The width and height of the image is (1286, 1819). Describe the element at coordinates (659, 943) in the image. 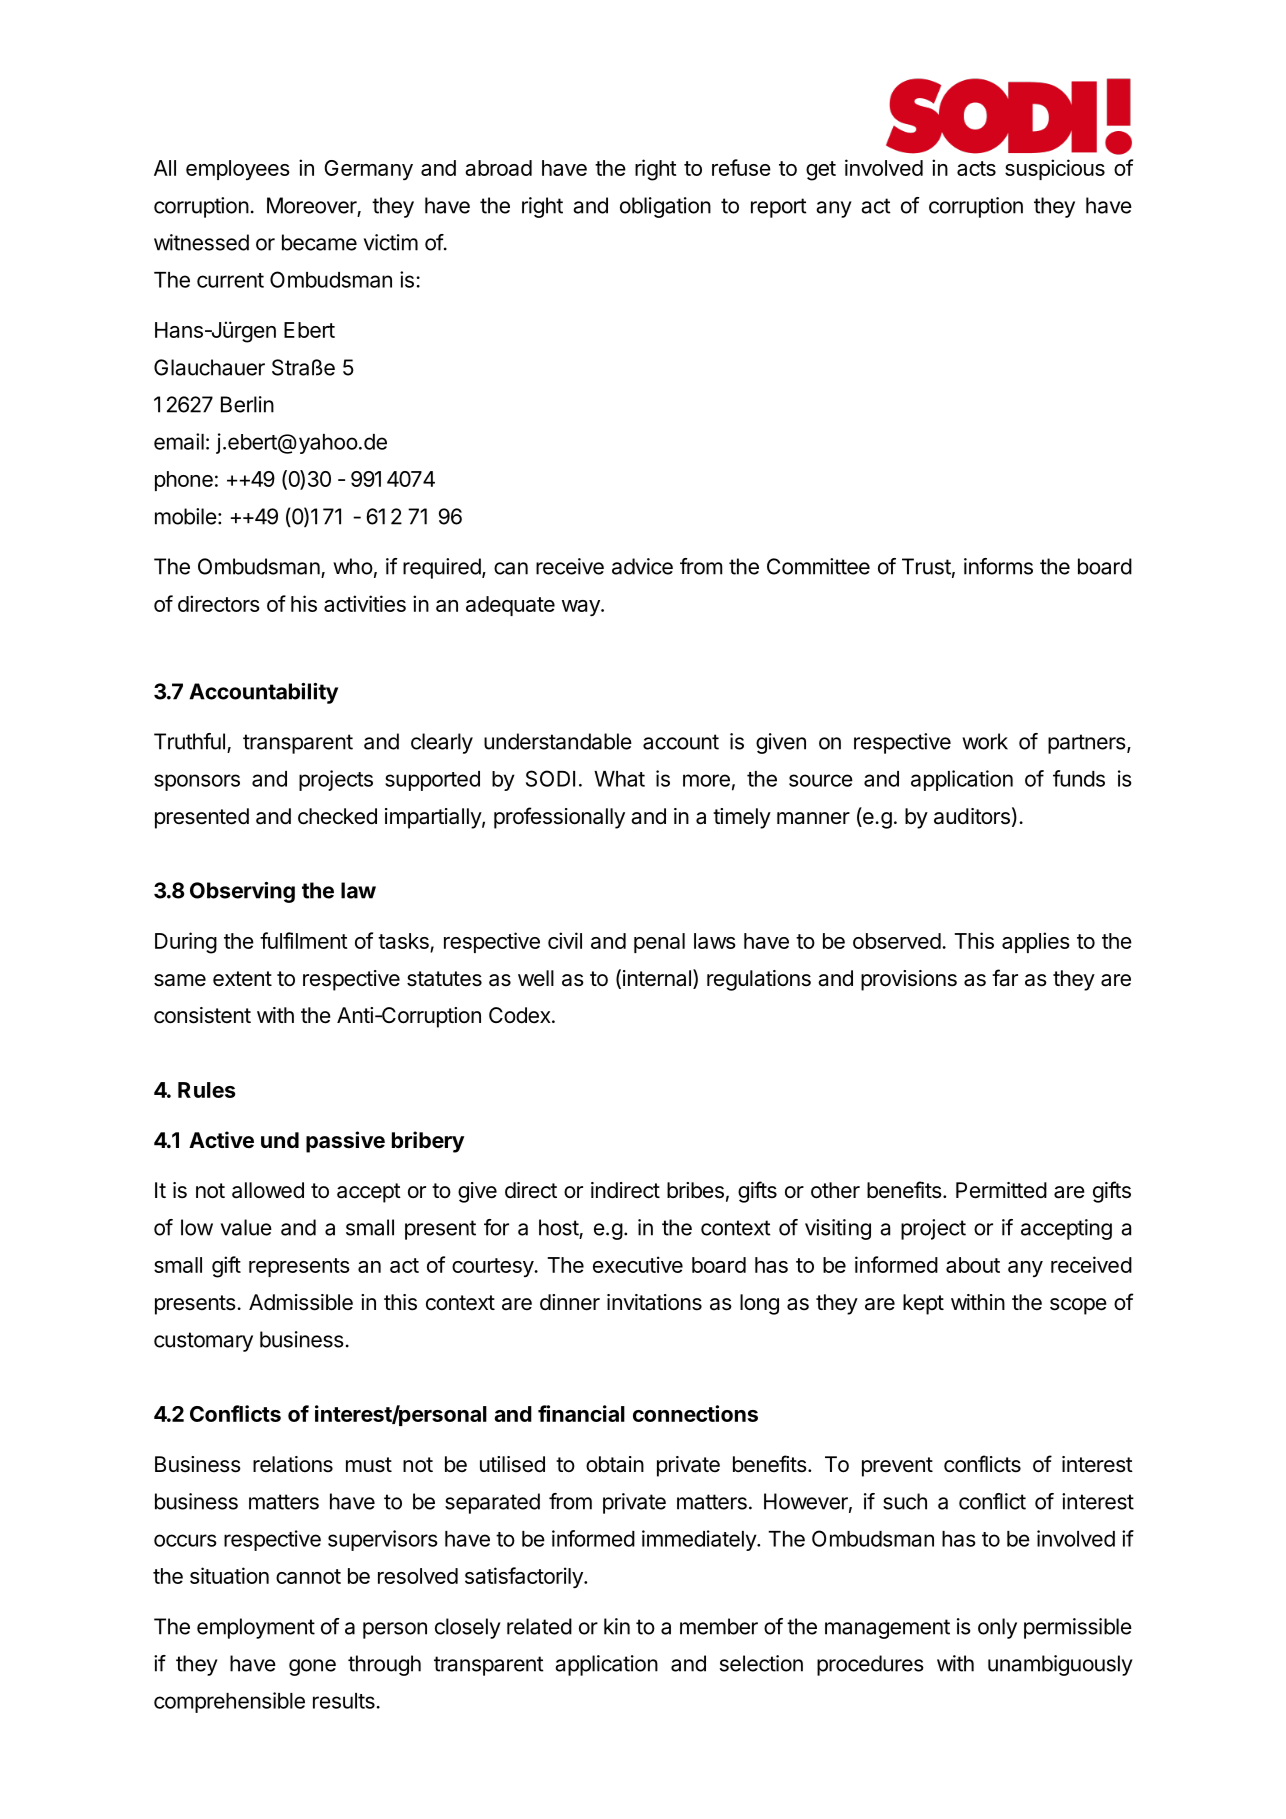

I see `penal` at that location.
